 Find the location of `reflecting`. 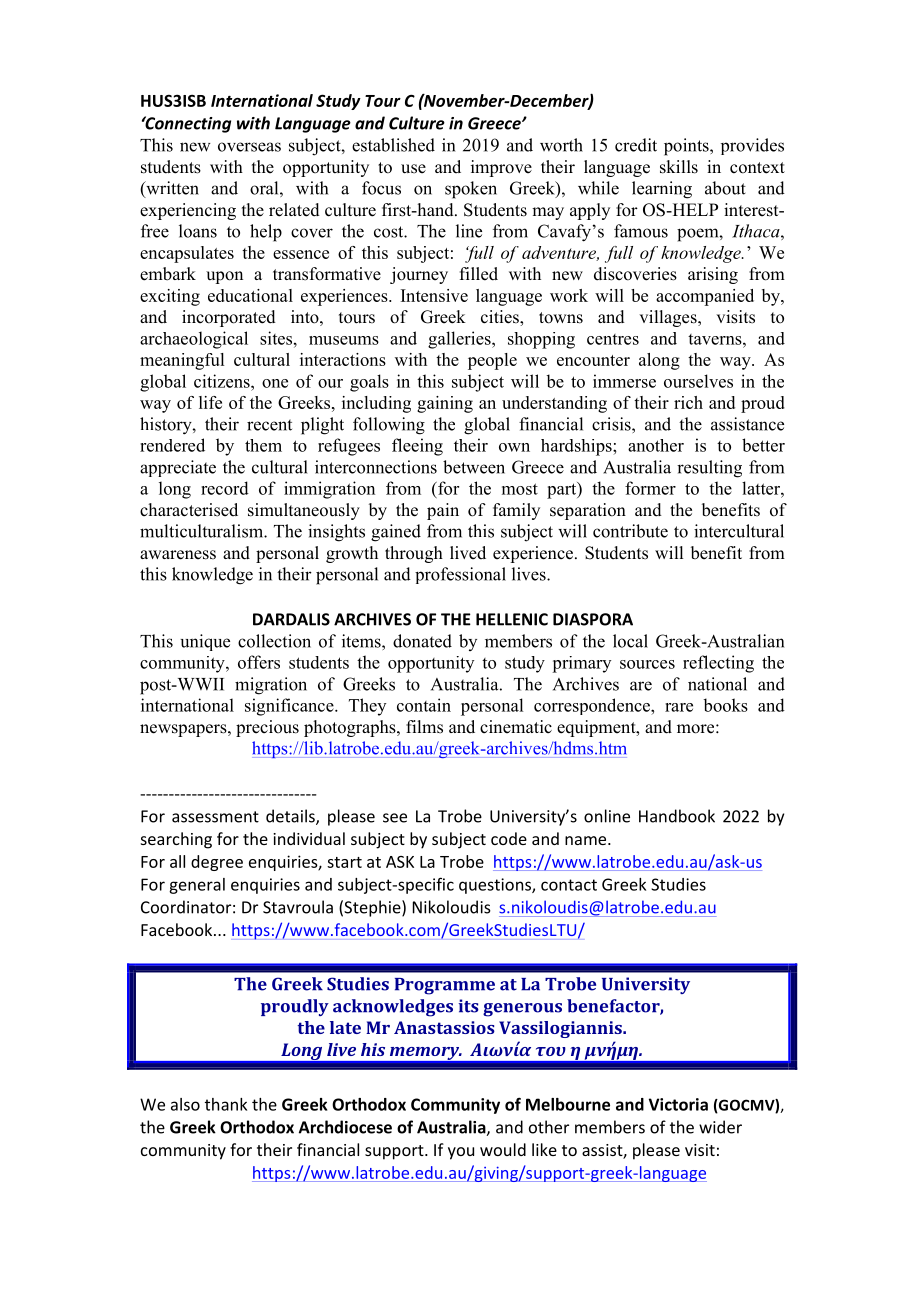

reflecting is located at coordinates (718, 664).
